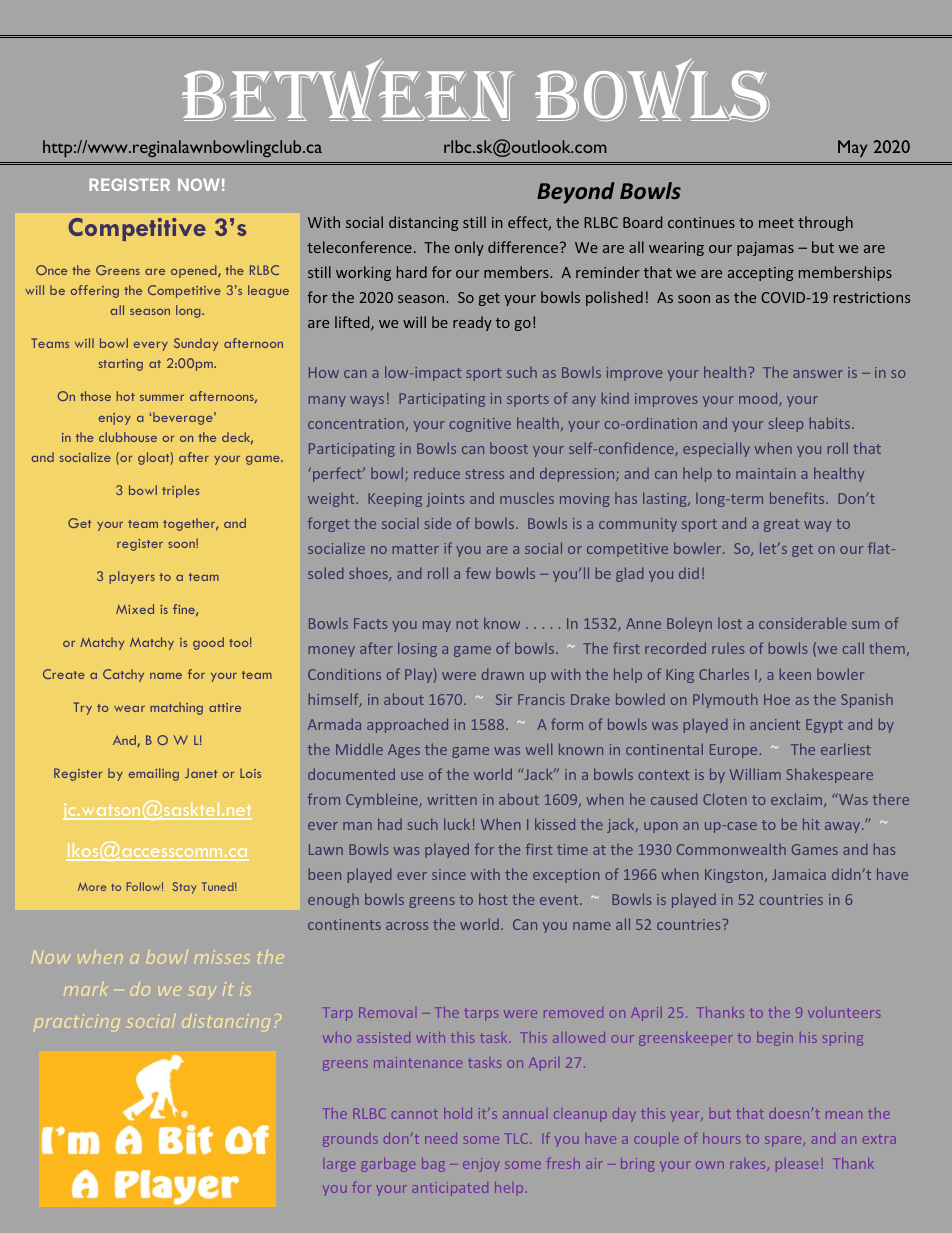 This screenshot has height=1233, width=952. Describe the element at coordinates (503, 674) in the screenshot. I see `drawn` at that location.
